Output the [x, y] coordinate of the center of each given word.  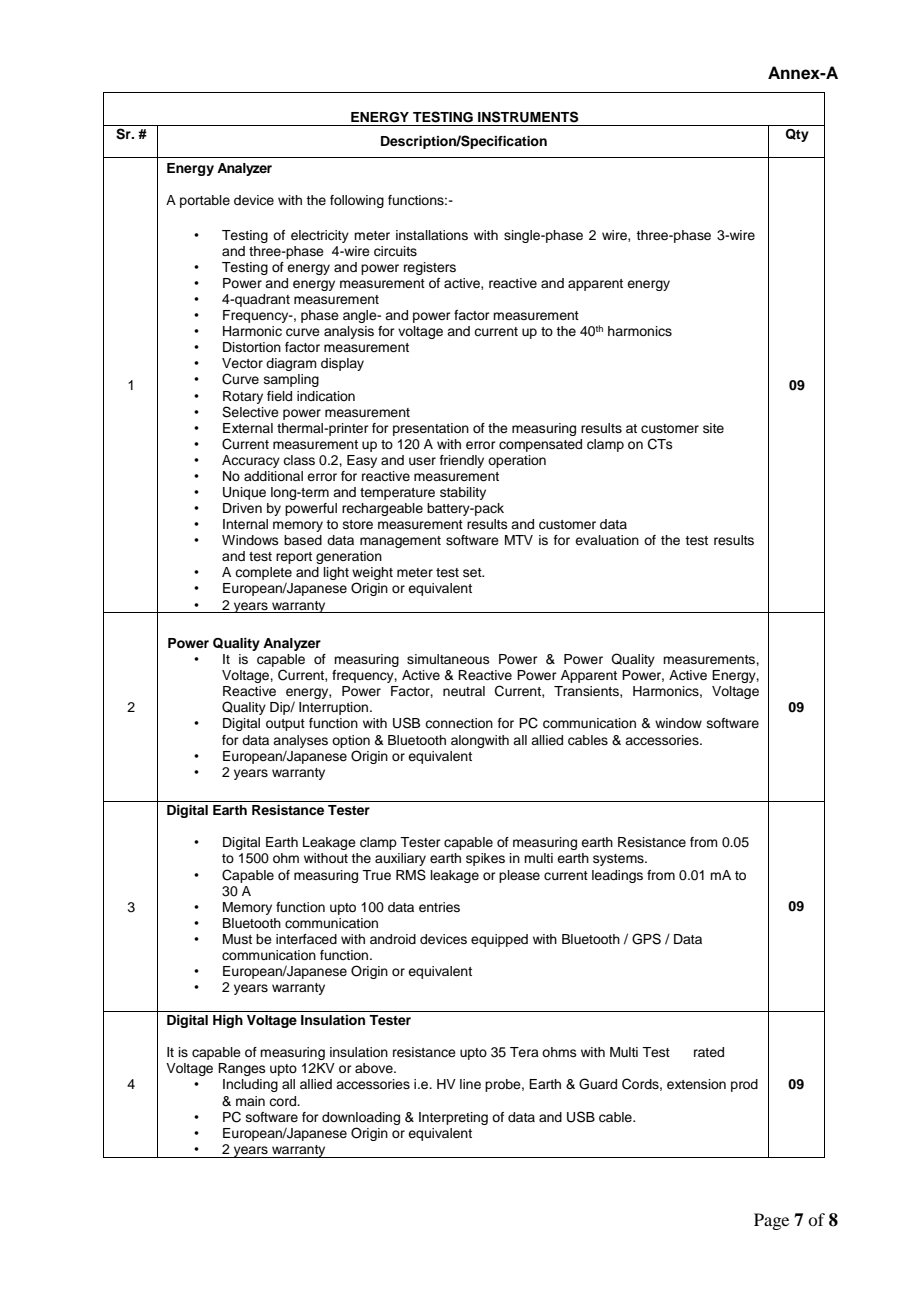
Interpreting [453, 1118]
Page [771, 1221]
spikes [485, 859]
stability [463, 493]
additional [273, 476]
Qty [797, 135]
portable [205, 201]
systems [619, 860]
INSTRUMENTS [528, 117]
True [376, 875]
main [250, 1101]
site [713, 428]
